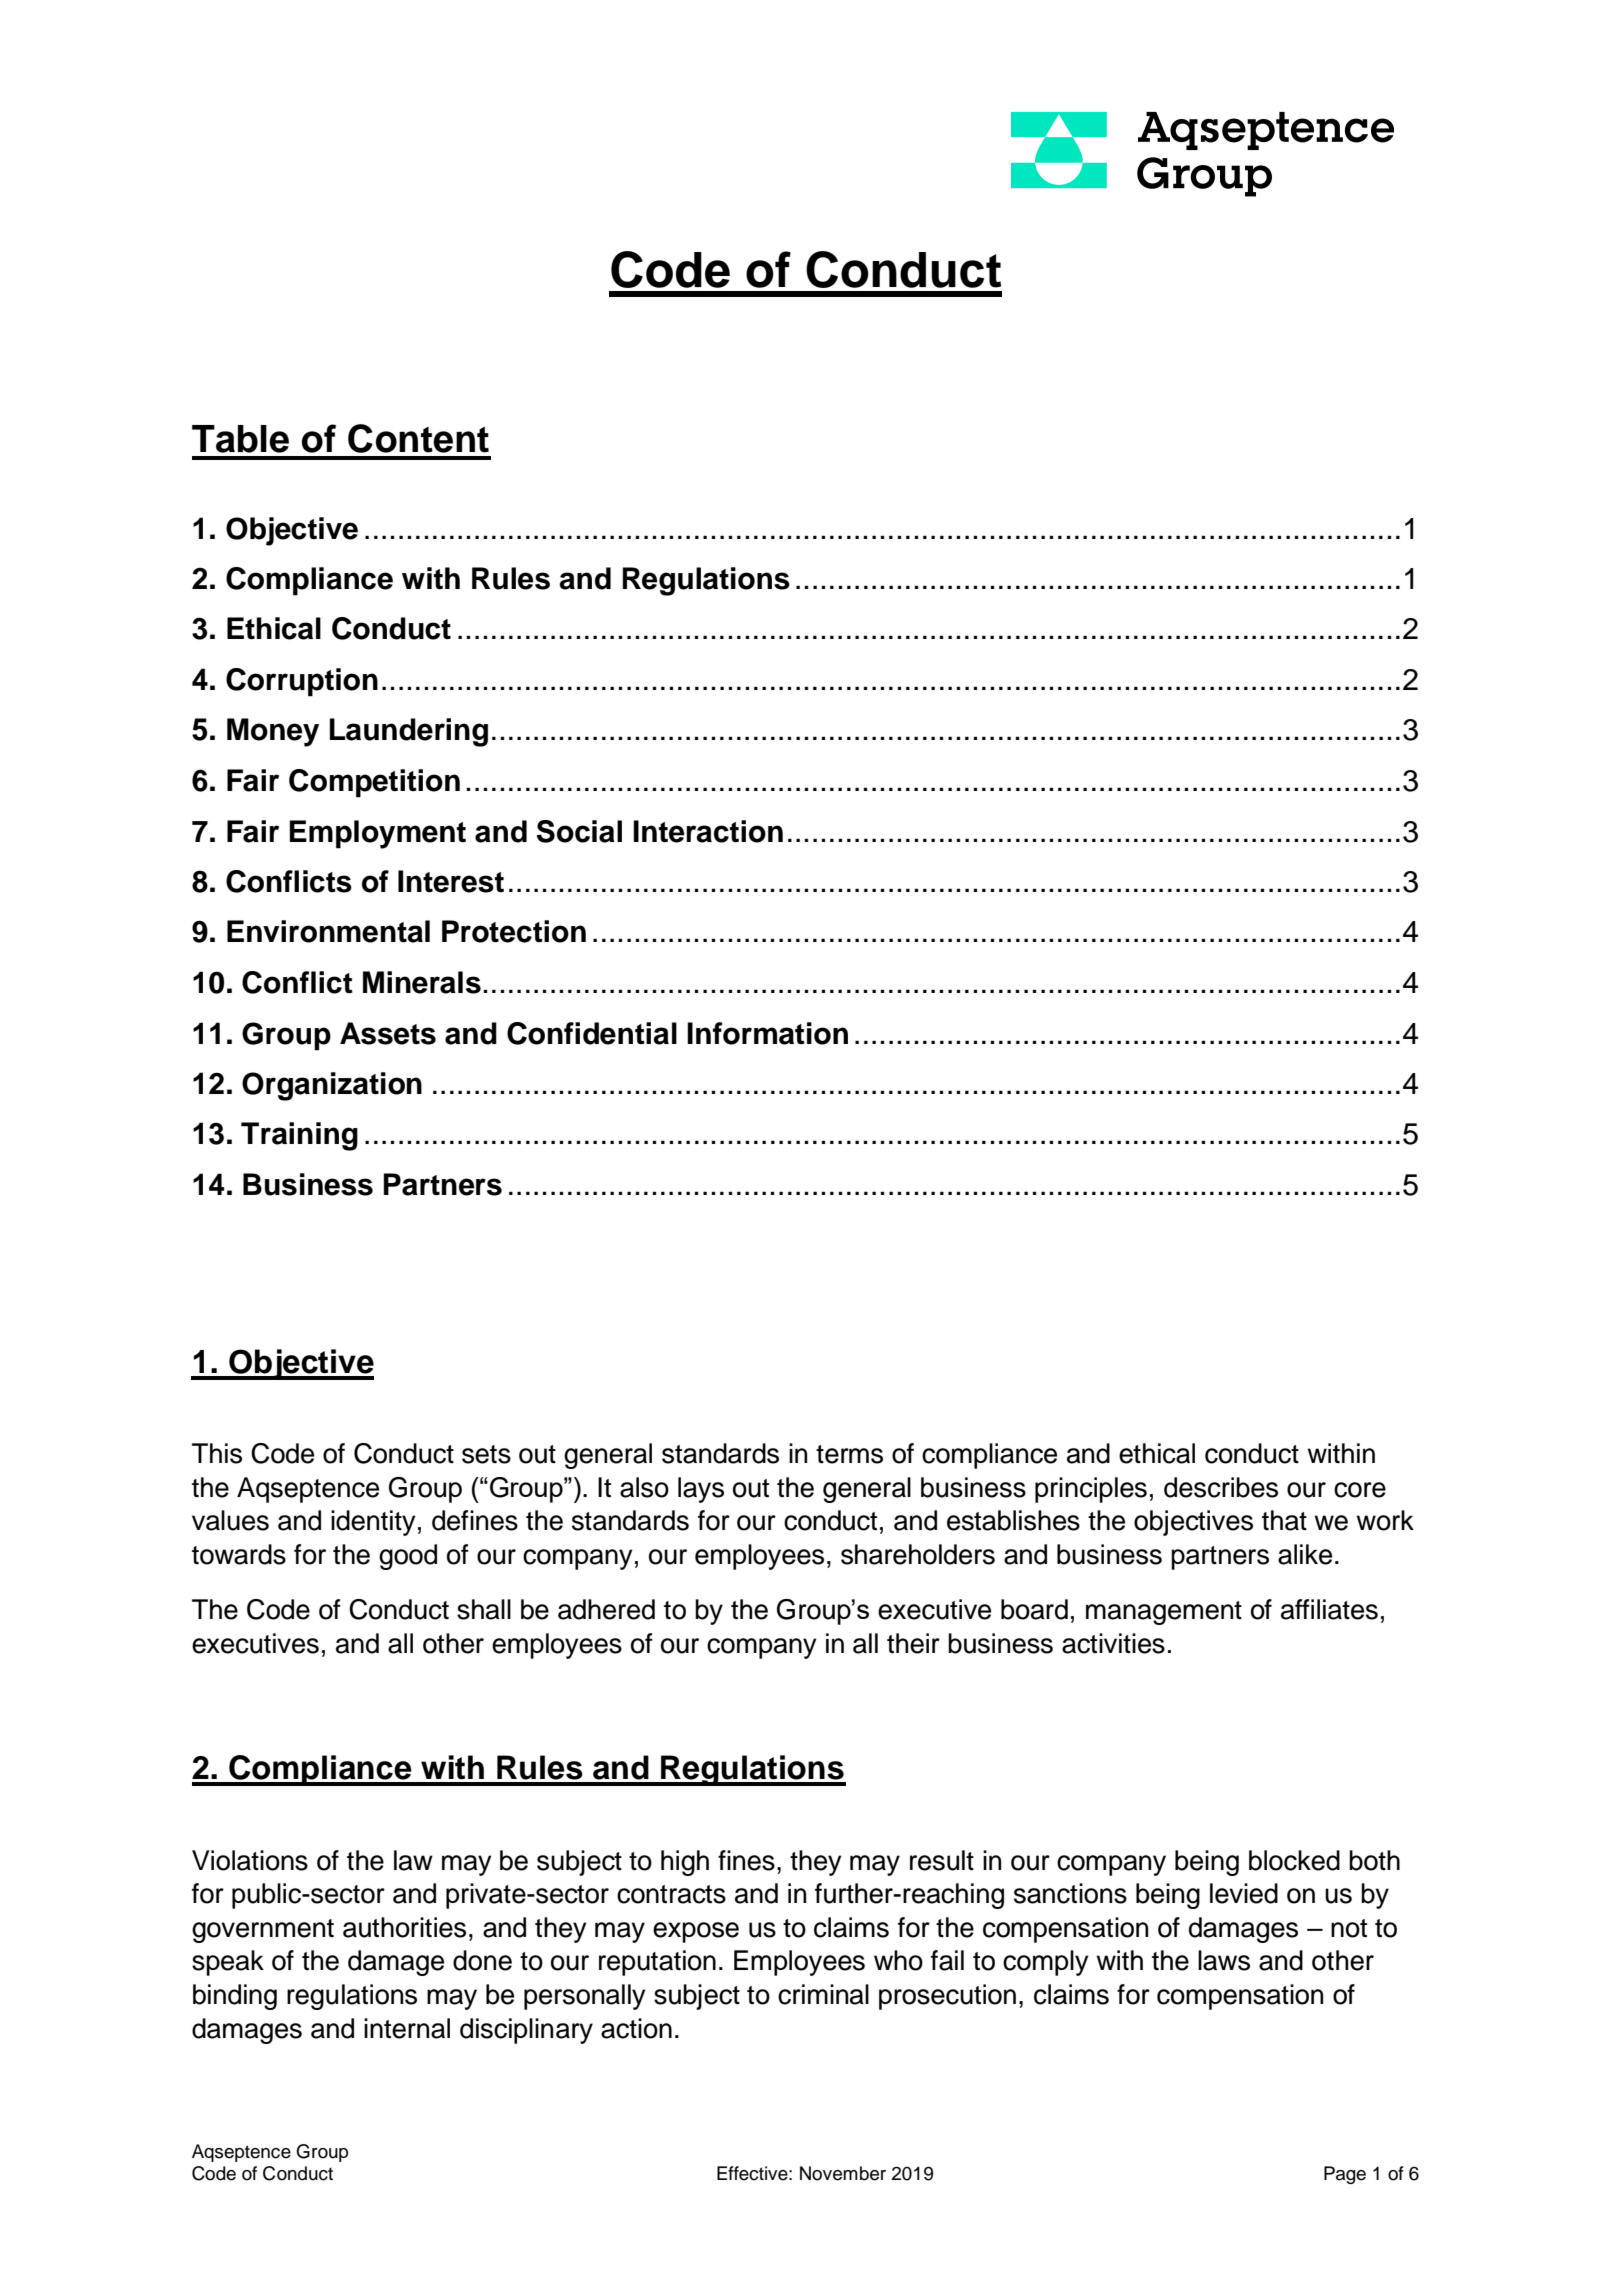 The image size is (1611, 2279). What do you see at coordinates (217, 1453) in the screenshot?
I see `This` at bounding box center [217, 1453].
